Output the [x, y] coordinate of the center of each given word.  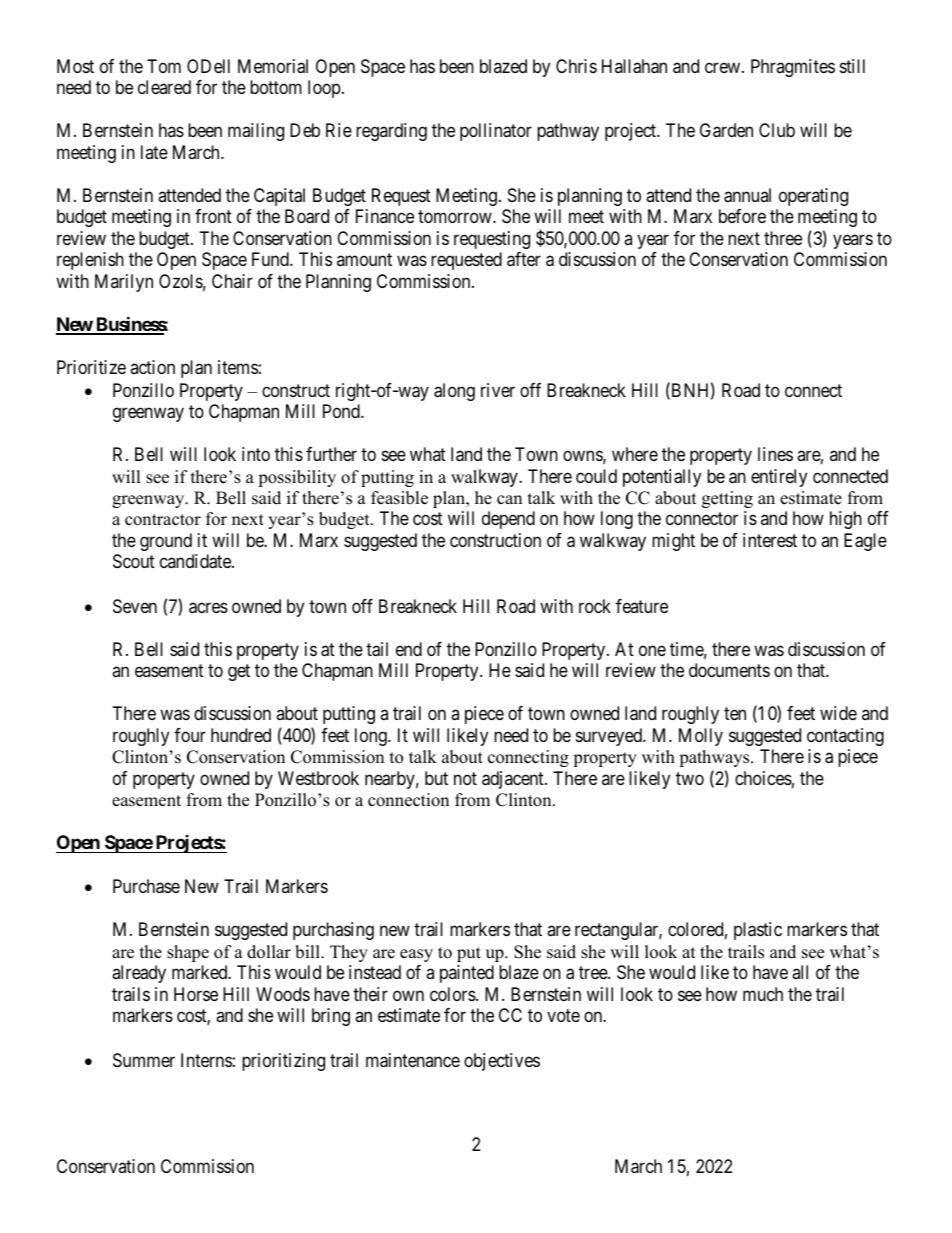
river [498, 390]
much [763, 994]
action [152, 367]
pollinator [496, 132]
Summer [144, 1060]
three [783, 238]
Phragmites [793, 68]
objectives [502, 1062]
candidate [196, 561]
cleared [164, 87]
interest [770, 540]
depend [508, 520]
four [190, 735]
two [690, 778]
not [465, 778]
